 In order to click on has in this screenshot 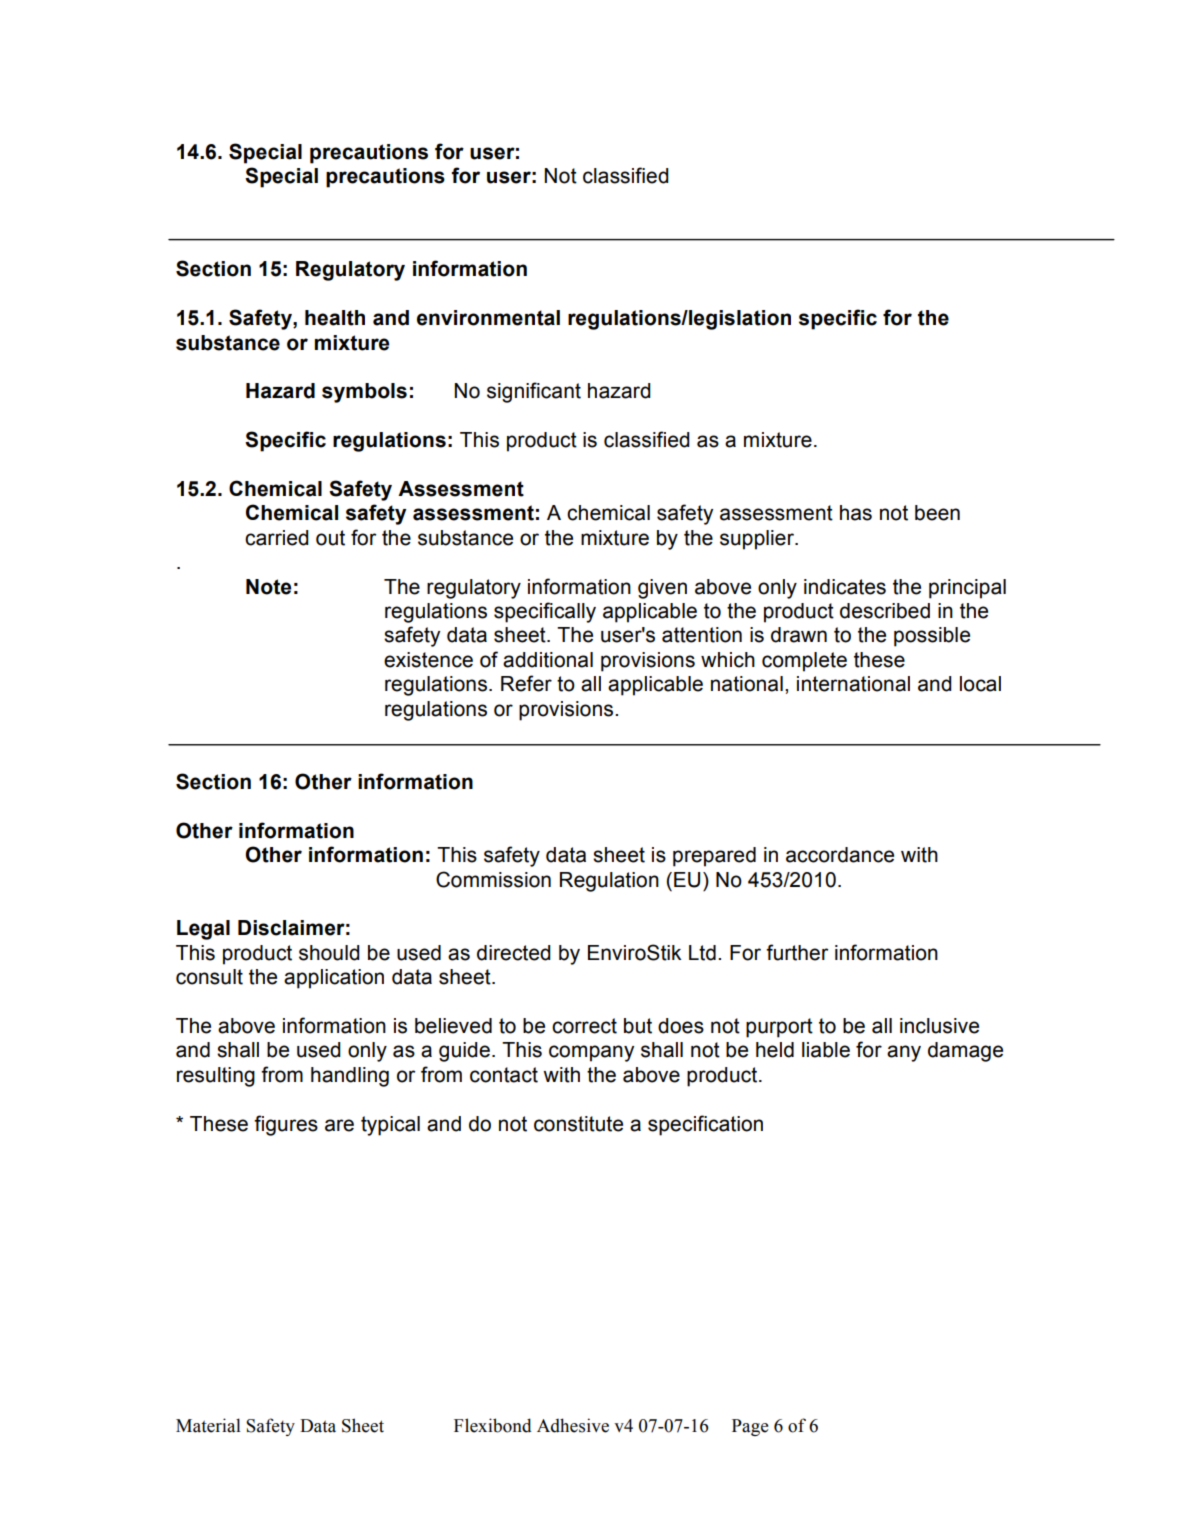, I will do `click(856, 513)`.
